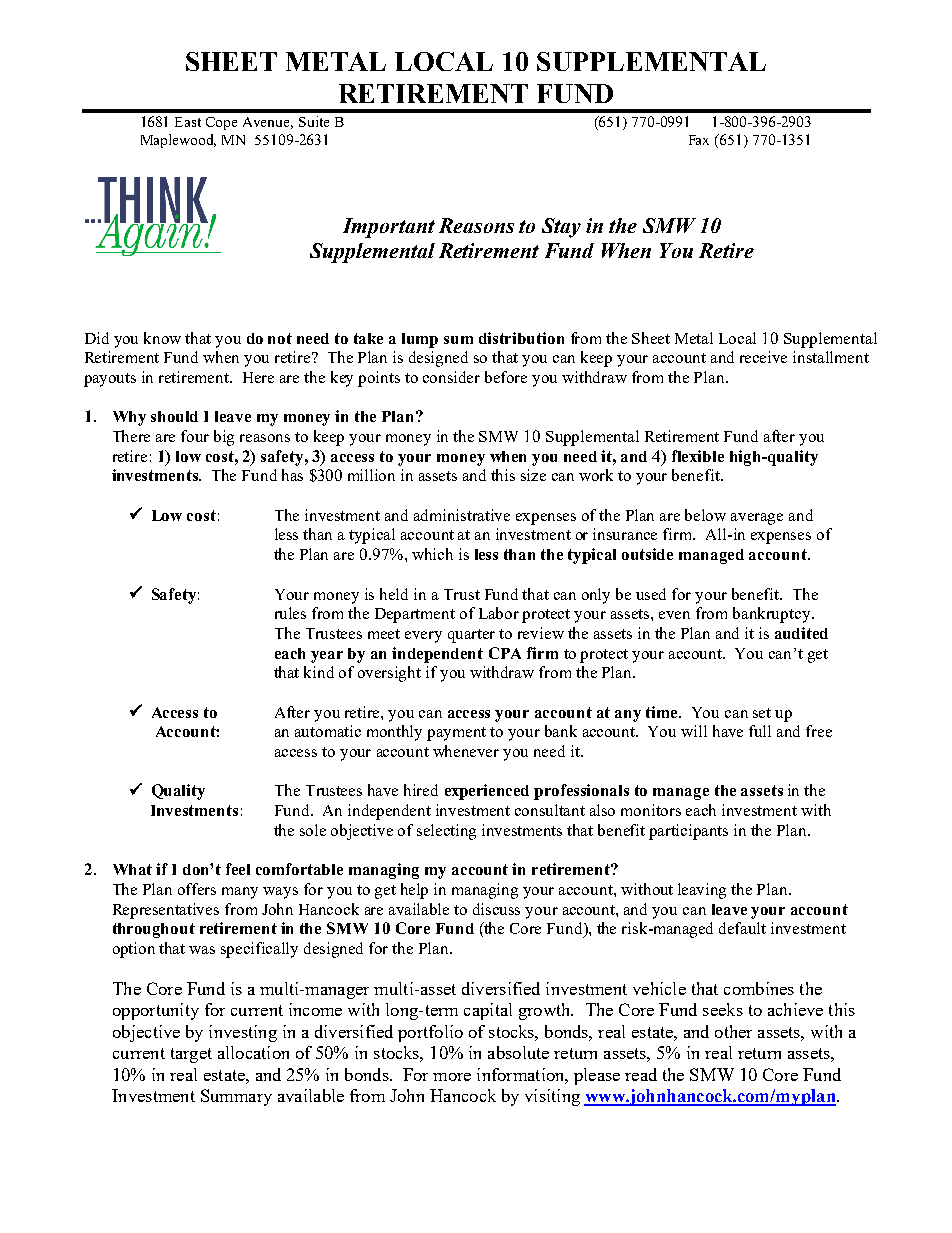 The height and width of the screenshot is (1233, 952). What do you see at coordinates (389, 228) in the screenshot?
I see `Important` at bounding box center [389, 228].
